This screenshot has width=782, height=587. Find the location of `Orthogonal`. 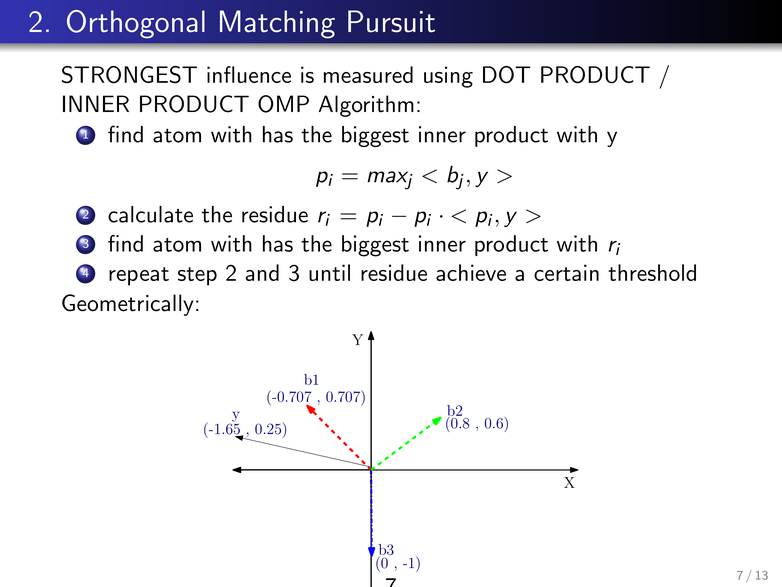

Orthogonal is located at coordinates (136, 24).
